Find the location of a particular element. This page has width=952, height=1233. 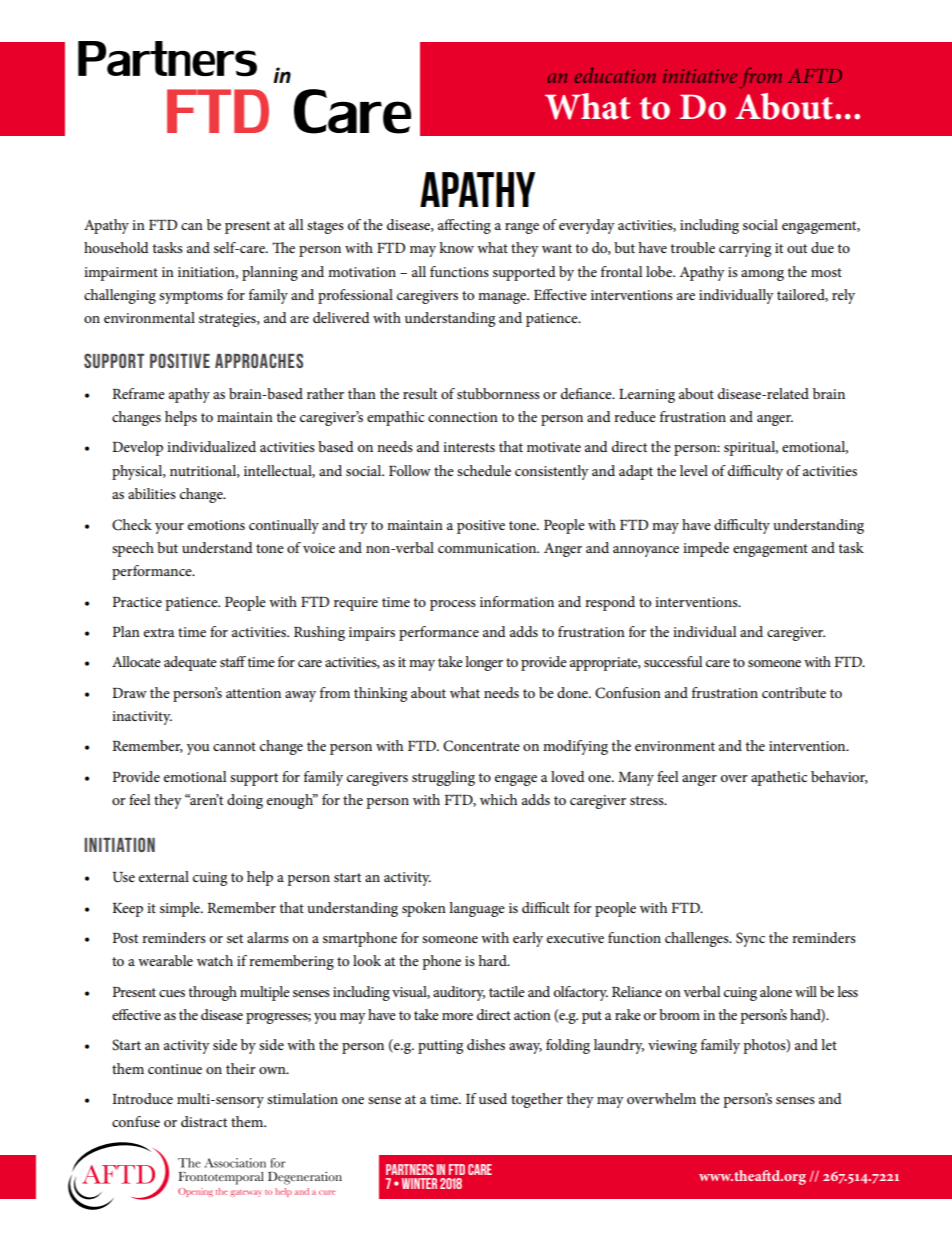

used is located at coordinates (493, 1098).
